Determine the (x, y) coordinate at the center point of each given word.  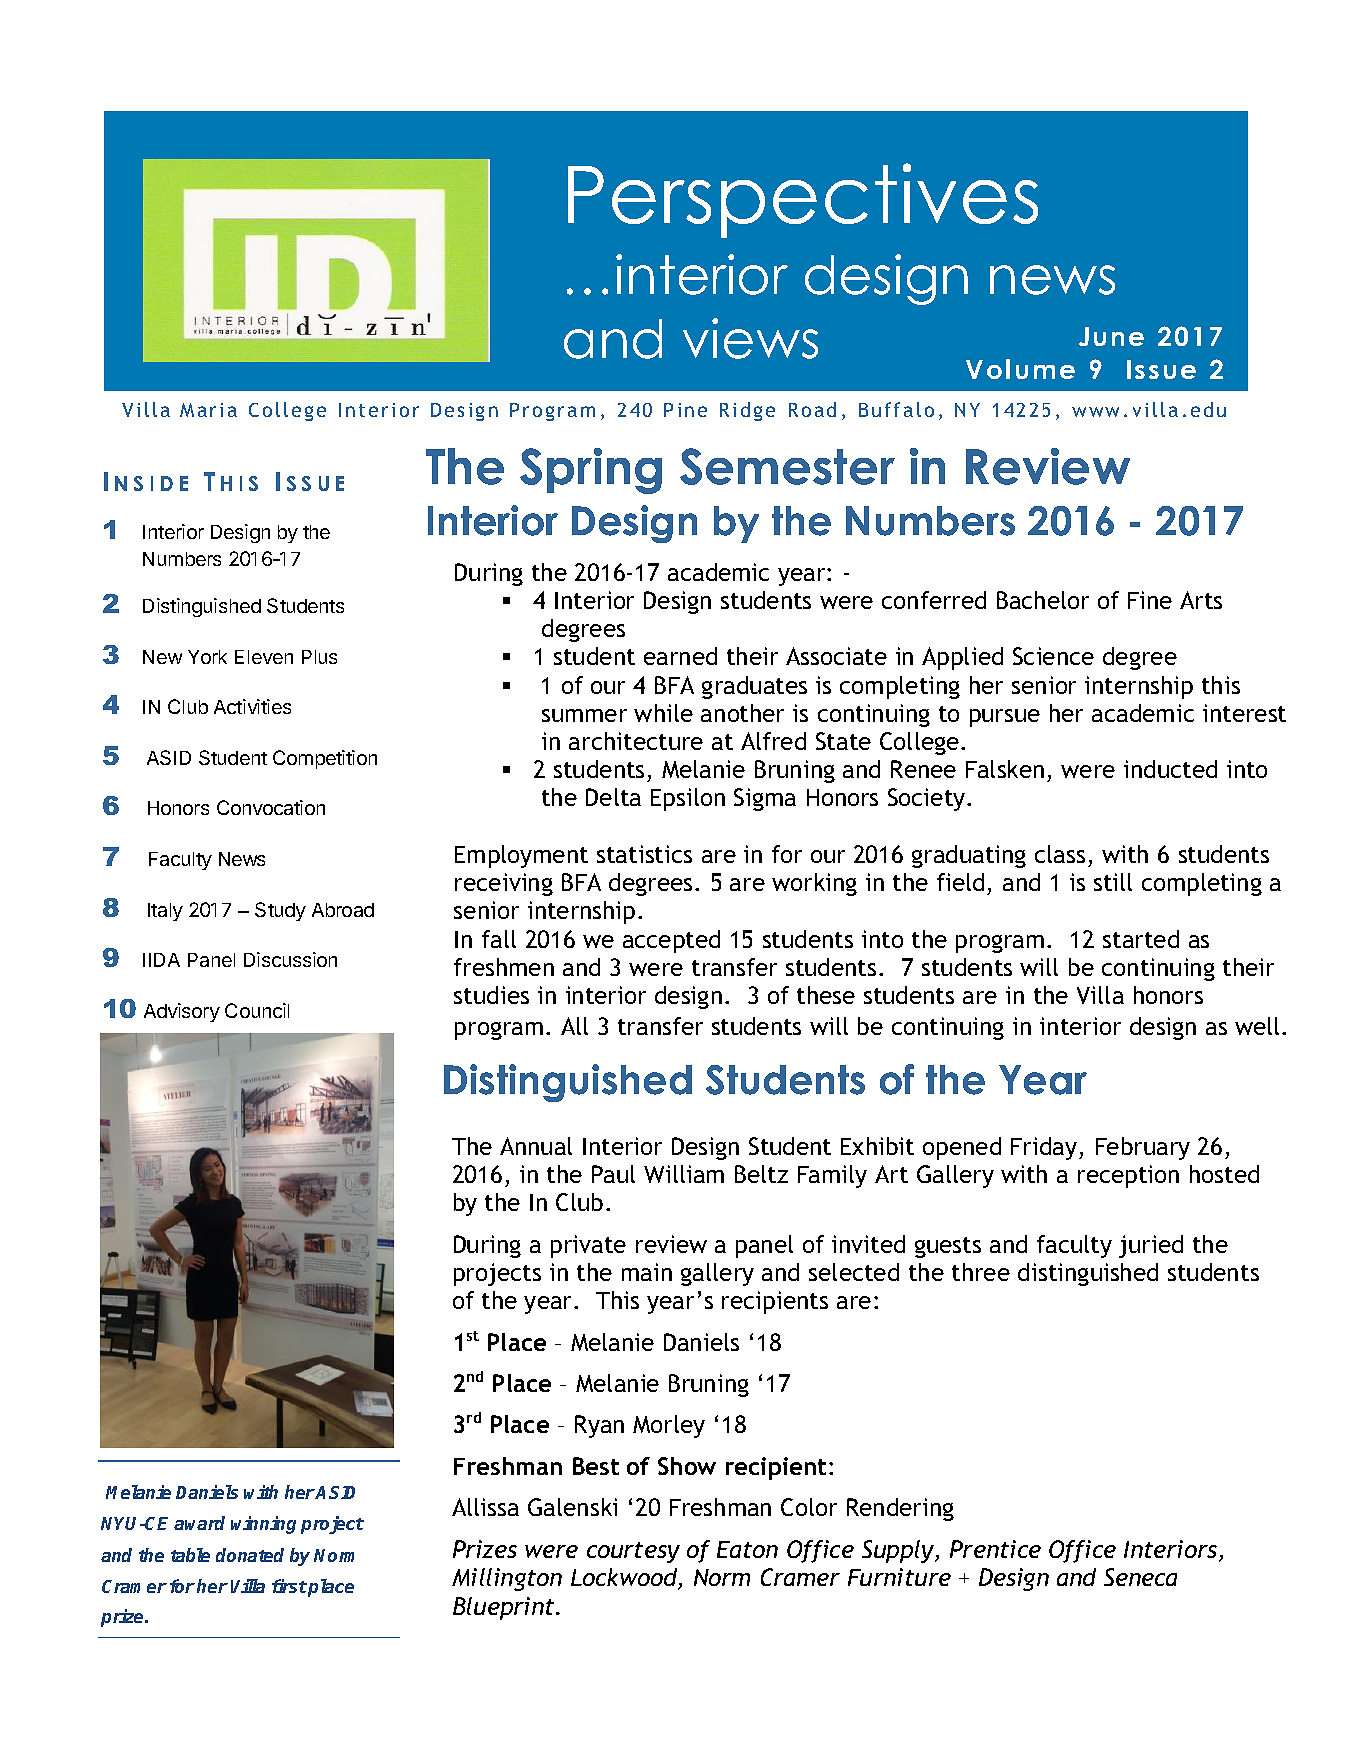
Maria (208, 410)
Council (257, 1010)
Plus (319, 657)
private (588, 1246)
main (647, 1272)
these (826, 995)
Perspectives (803, 200)
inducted (1170, 769)
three (981, 1272)
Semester (787, 466)
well (1257, 1026)
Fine (1150, 600)
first (289, 1586)
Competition (325, 759)
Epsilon (688, 799)
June (1111, 336)
